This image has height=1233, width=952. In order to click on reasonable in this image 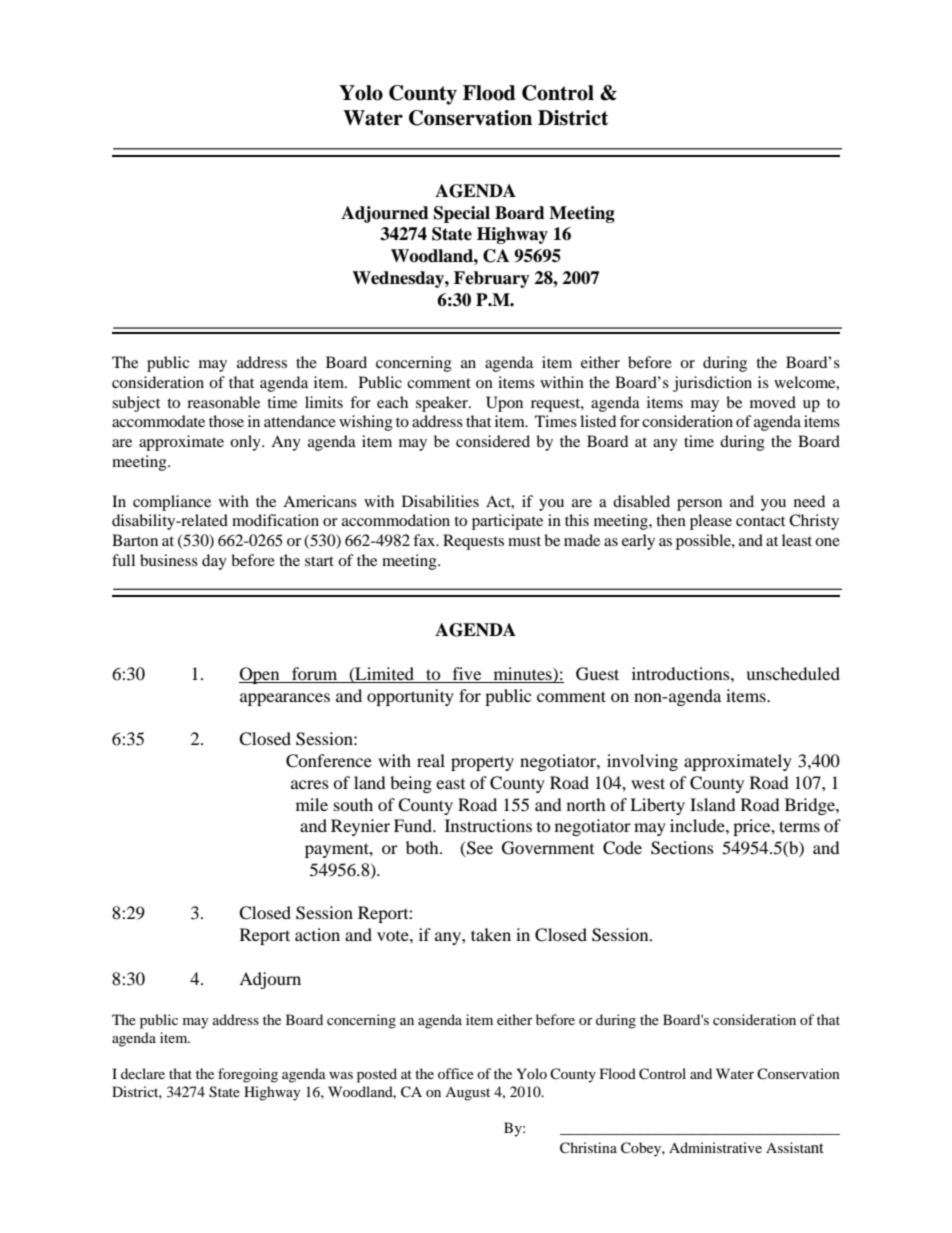, I will do `click(223, 402)`.
